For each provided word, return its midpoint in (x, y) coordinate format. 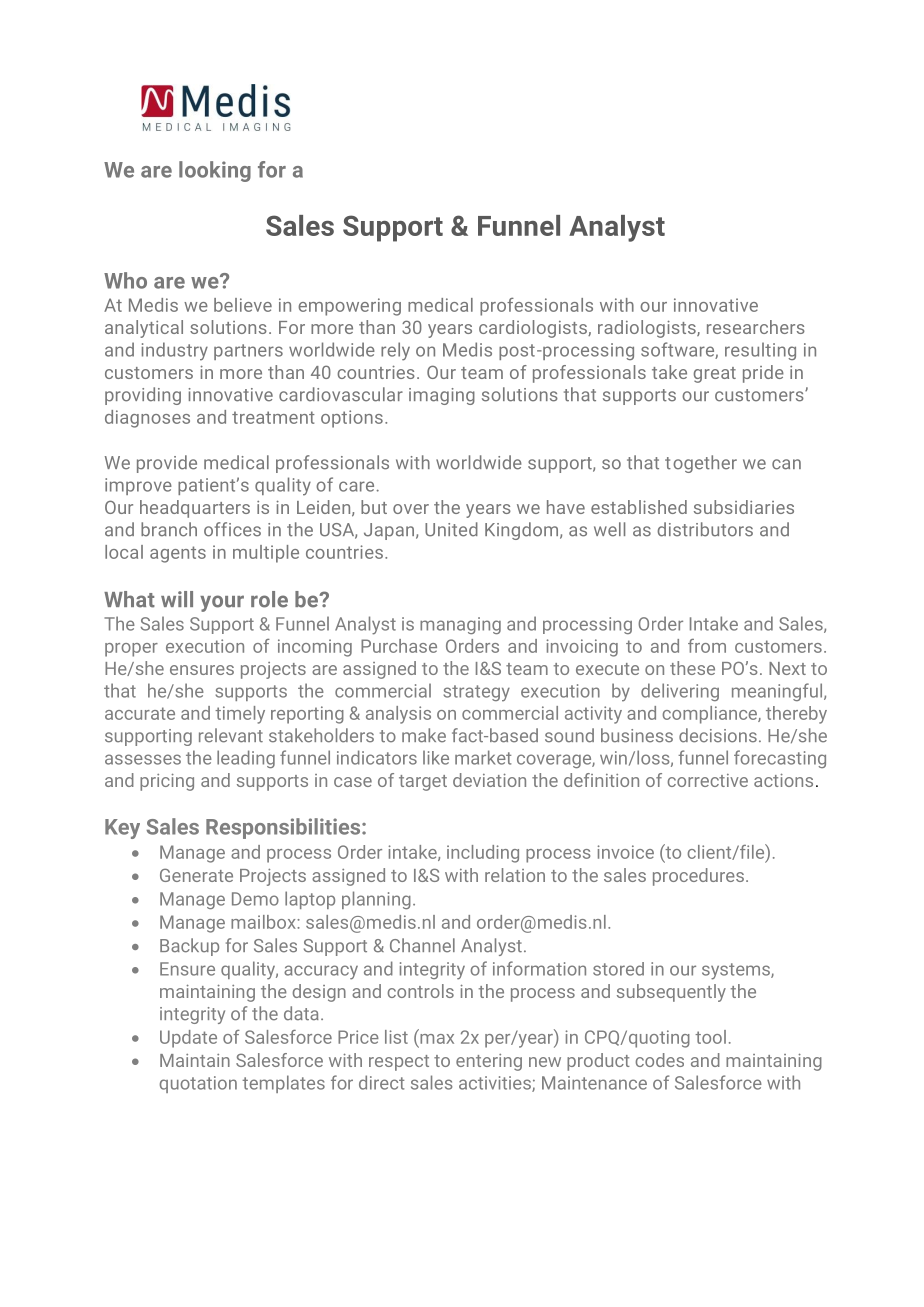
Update (188, 1039)
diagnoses (147, 419)
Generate (196, 875)
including (483, 854)
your (222, 603)
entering (489, 1062)
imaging (442, 396)
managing (460, 625)
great (715, 375)
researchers (756, 327)
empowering (349, 307)
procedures (698, 877)
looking (215, 171)
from (707, 646)
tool (710, 1037)
